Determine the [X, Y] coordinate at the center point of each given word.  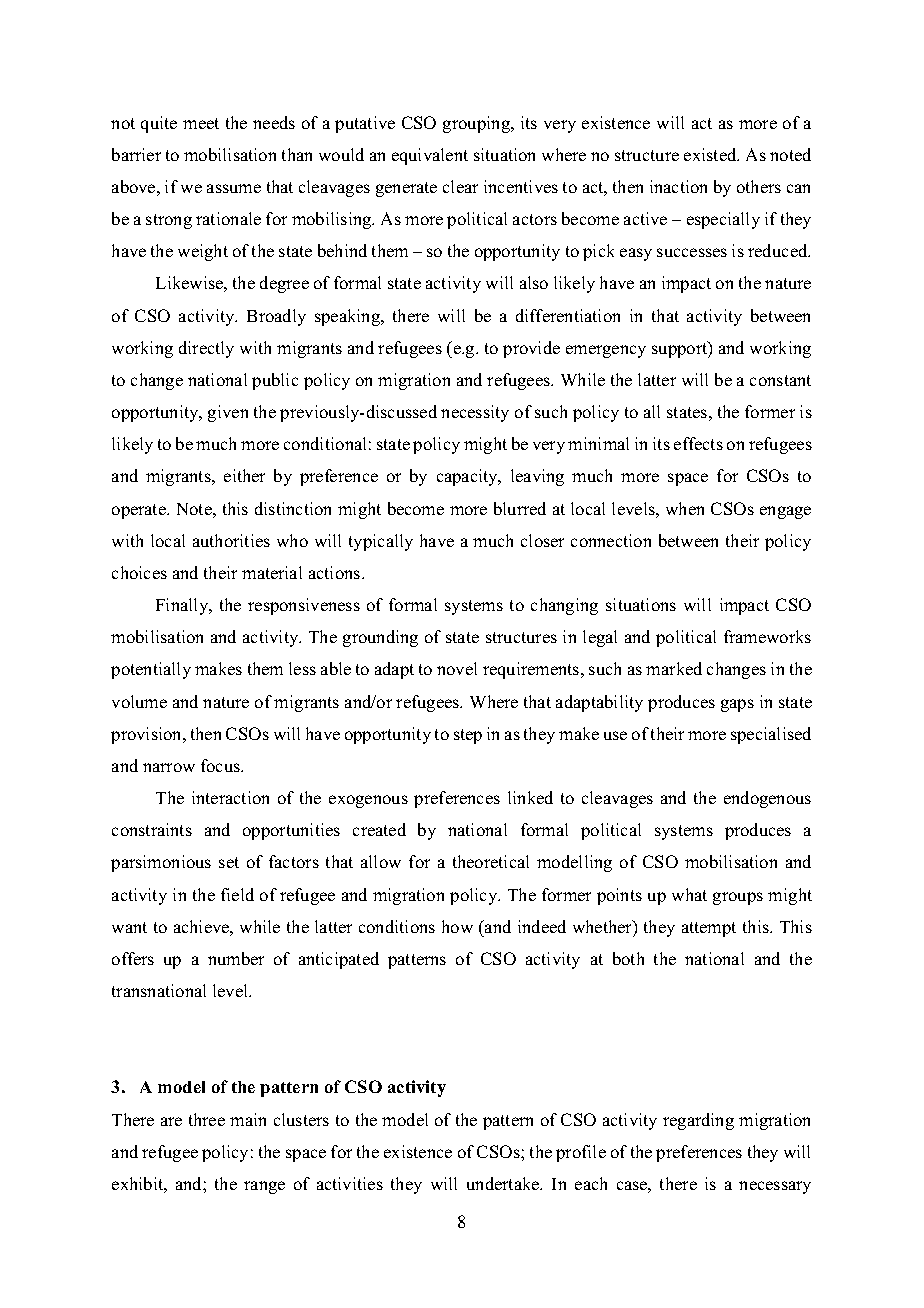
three [207, 1119]
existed [711, 154]
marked [674, 668]
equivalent [430, 156]
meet [201, 123]
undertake [504, 1183]
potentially [151, 670]
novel [457, 668]
